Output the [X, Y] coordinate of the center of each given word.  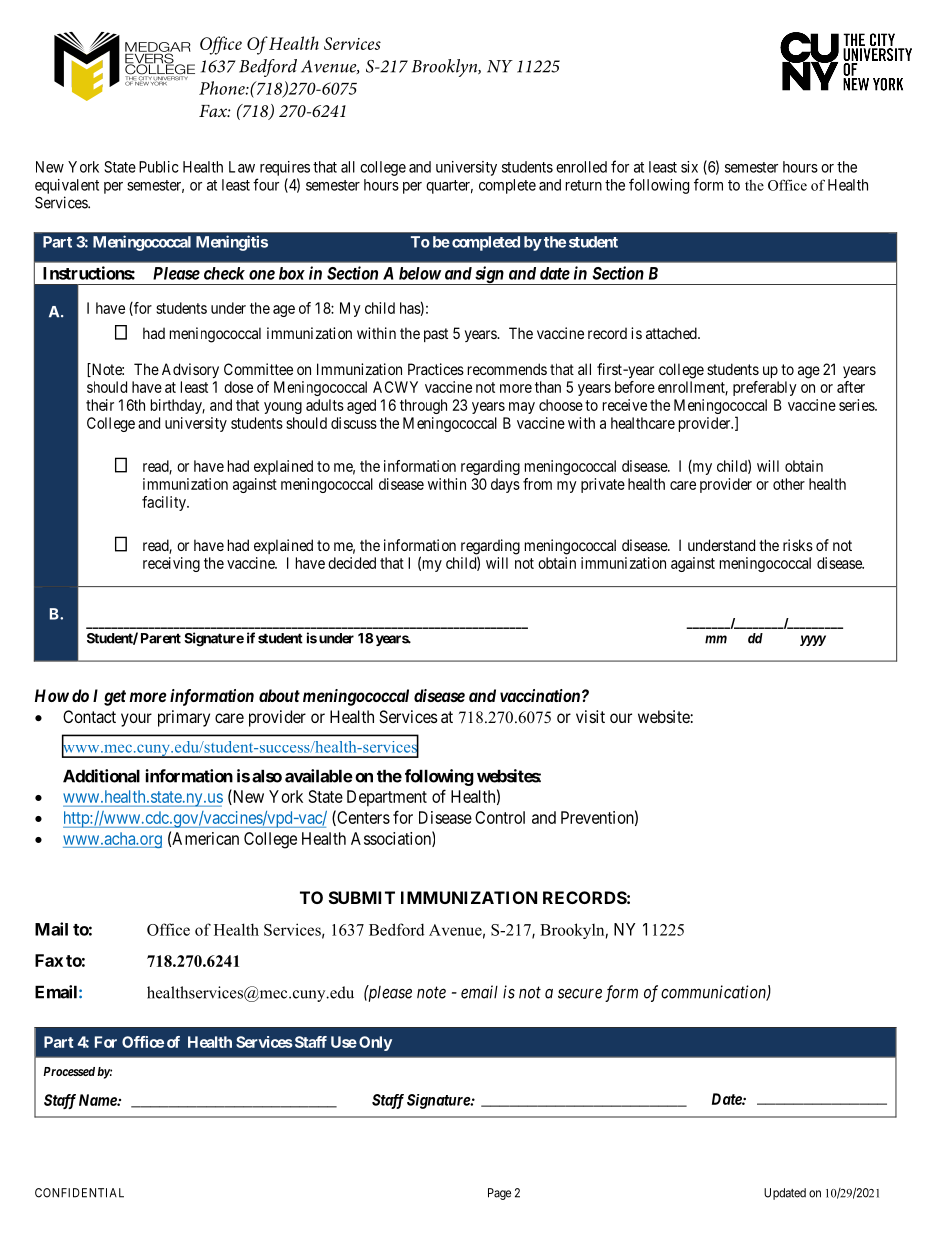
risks [798, 545]
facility [165, 503]
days [505, 485]
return [584, 185]
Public [159, 167]
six [689, 167]
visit [590, 716]
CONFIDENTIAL [79, 1193]
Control [500, 817]
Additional [101, 776]
